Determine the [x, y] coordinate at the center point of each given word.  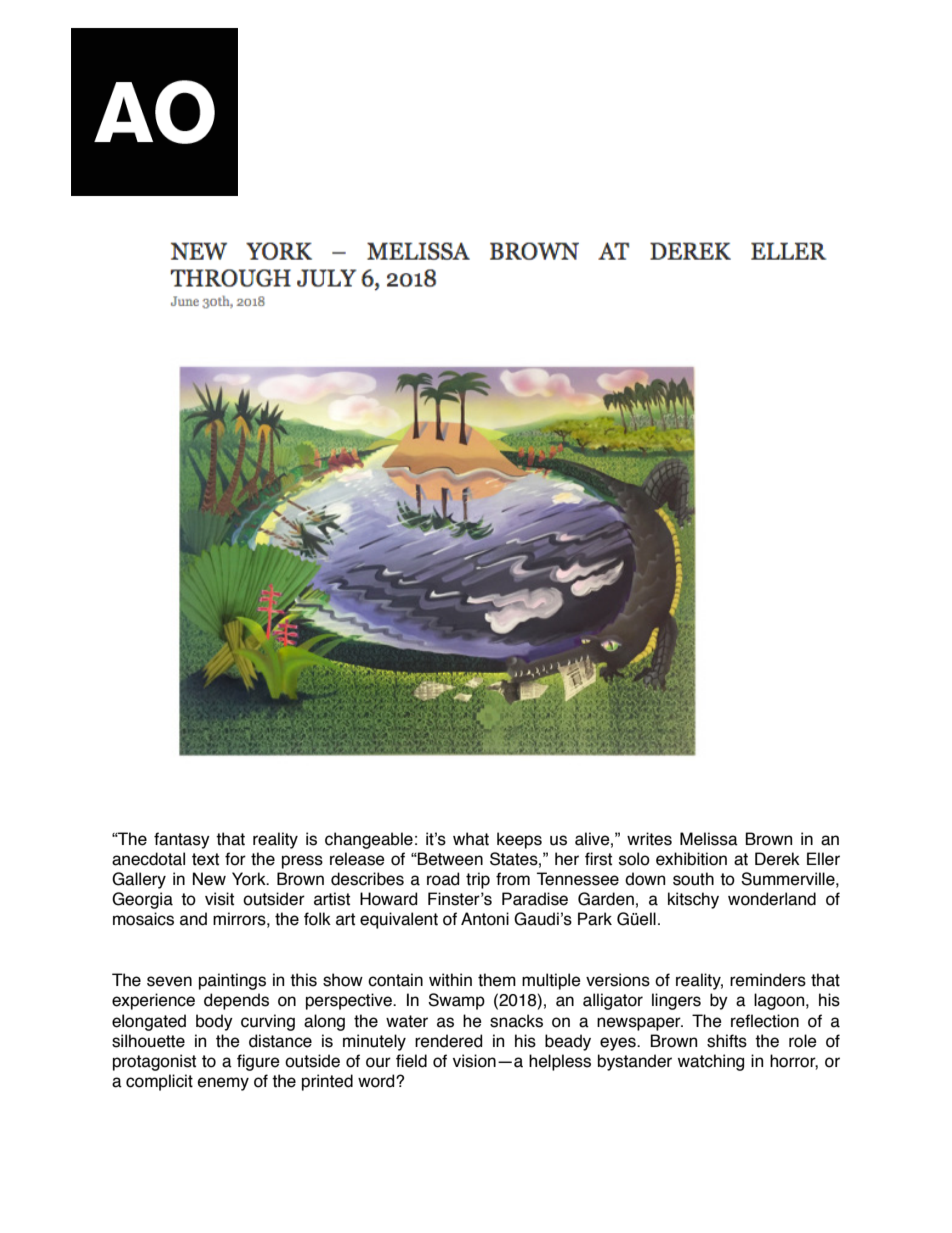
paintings [232, 981]
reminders [768, 980]
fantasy [182, 840]
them [497, 980]
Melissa [709, 839]
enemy [223, 1084]
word [377, 1081]
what [471, 839]
